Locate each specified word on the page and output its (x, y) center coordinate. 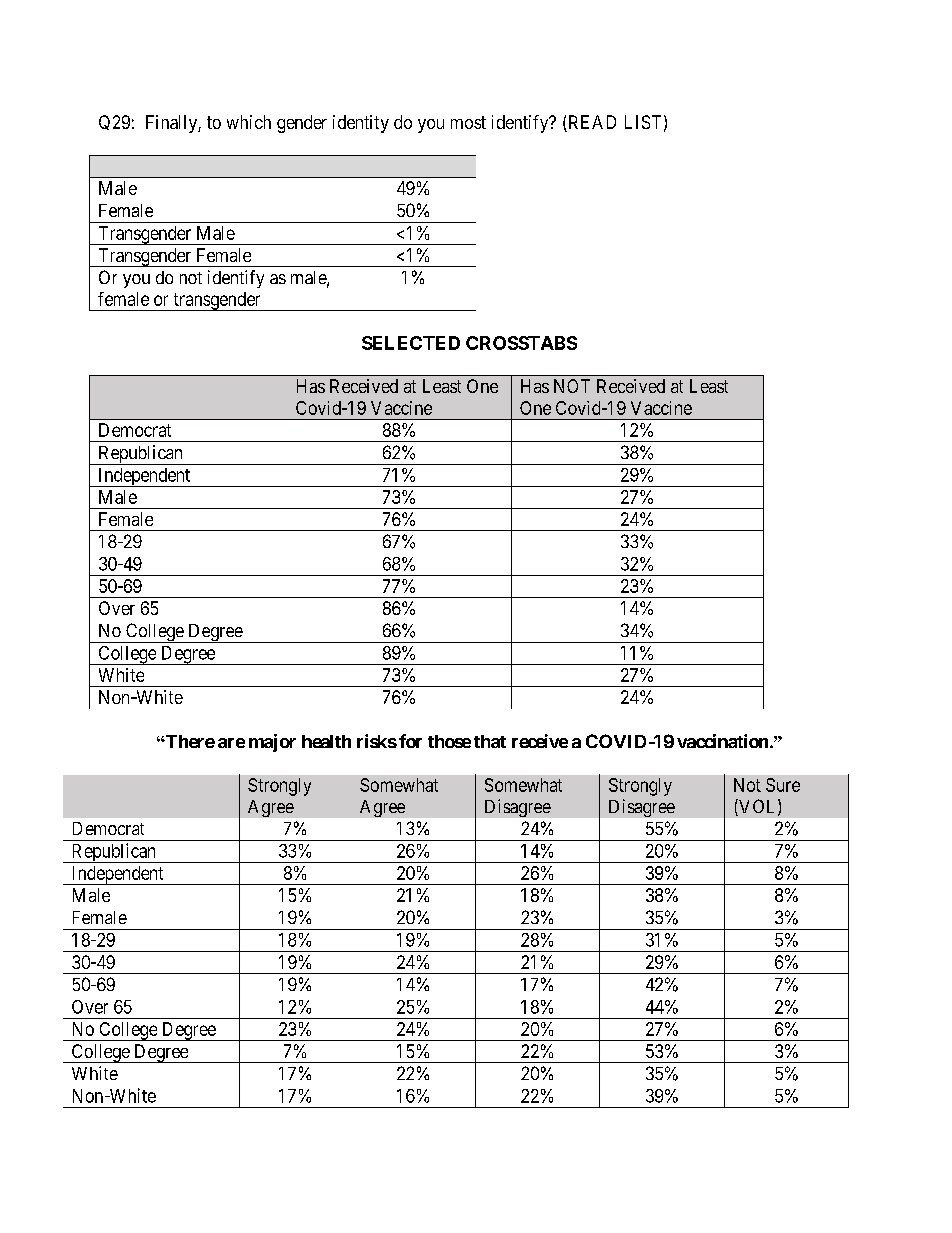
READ (591, 123)
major (272, 743)
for (410, 741)
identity (361, 124)
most (468, 122)
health (326, 741)
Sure (783, 785)
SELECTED (411, 343)
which (249, 122)
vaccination (722, 741)
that (490, 741)
